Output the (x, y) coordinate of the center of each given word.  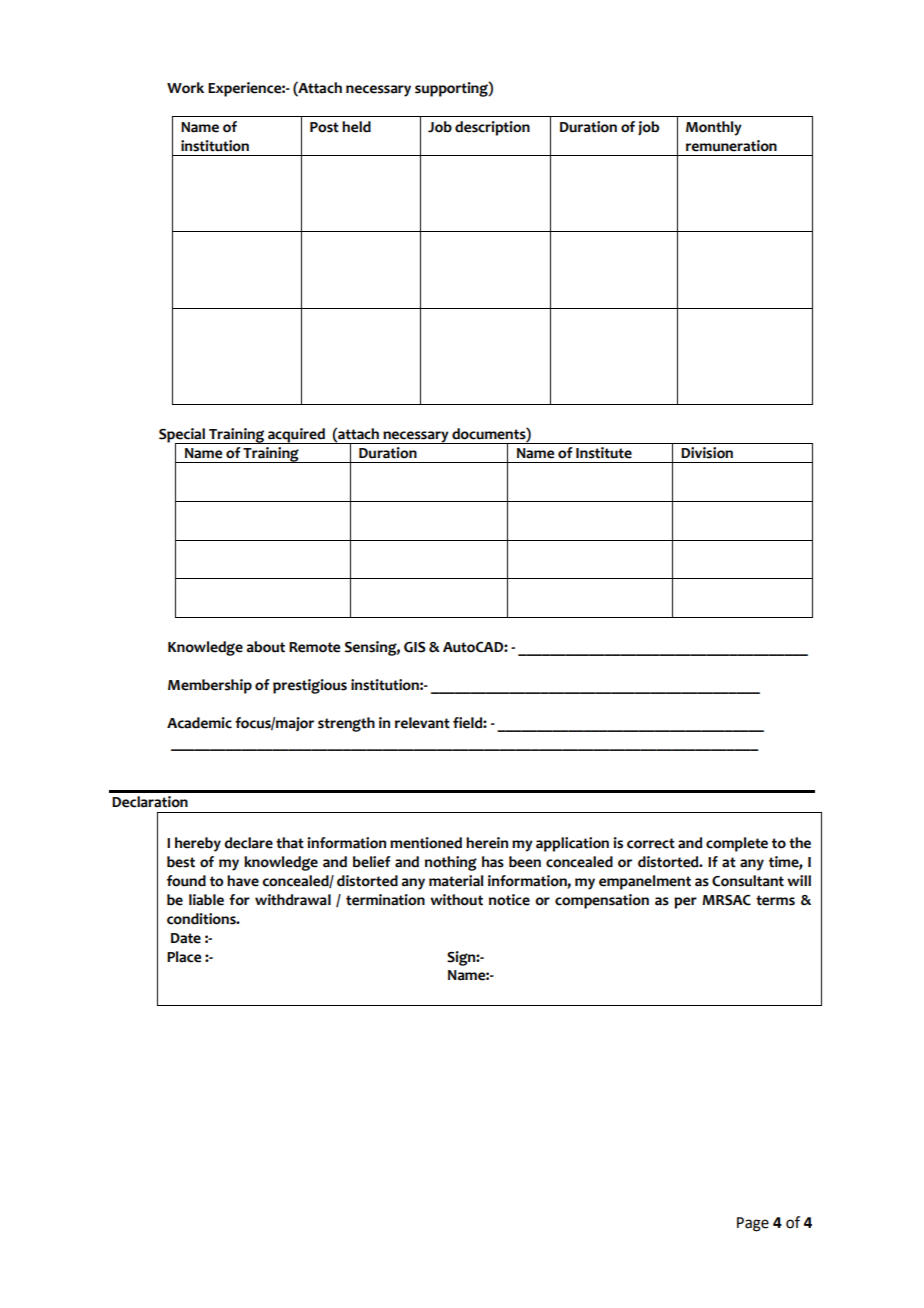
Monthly (714, 128)
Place (184, 957)
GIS (415, 647)
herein (487, 843)
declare (248, 843)
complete (737, 844)
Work (185, 88)
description (492, 128)
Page (753, 1224)
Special (183, 436)
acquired (296, 436)
